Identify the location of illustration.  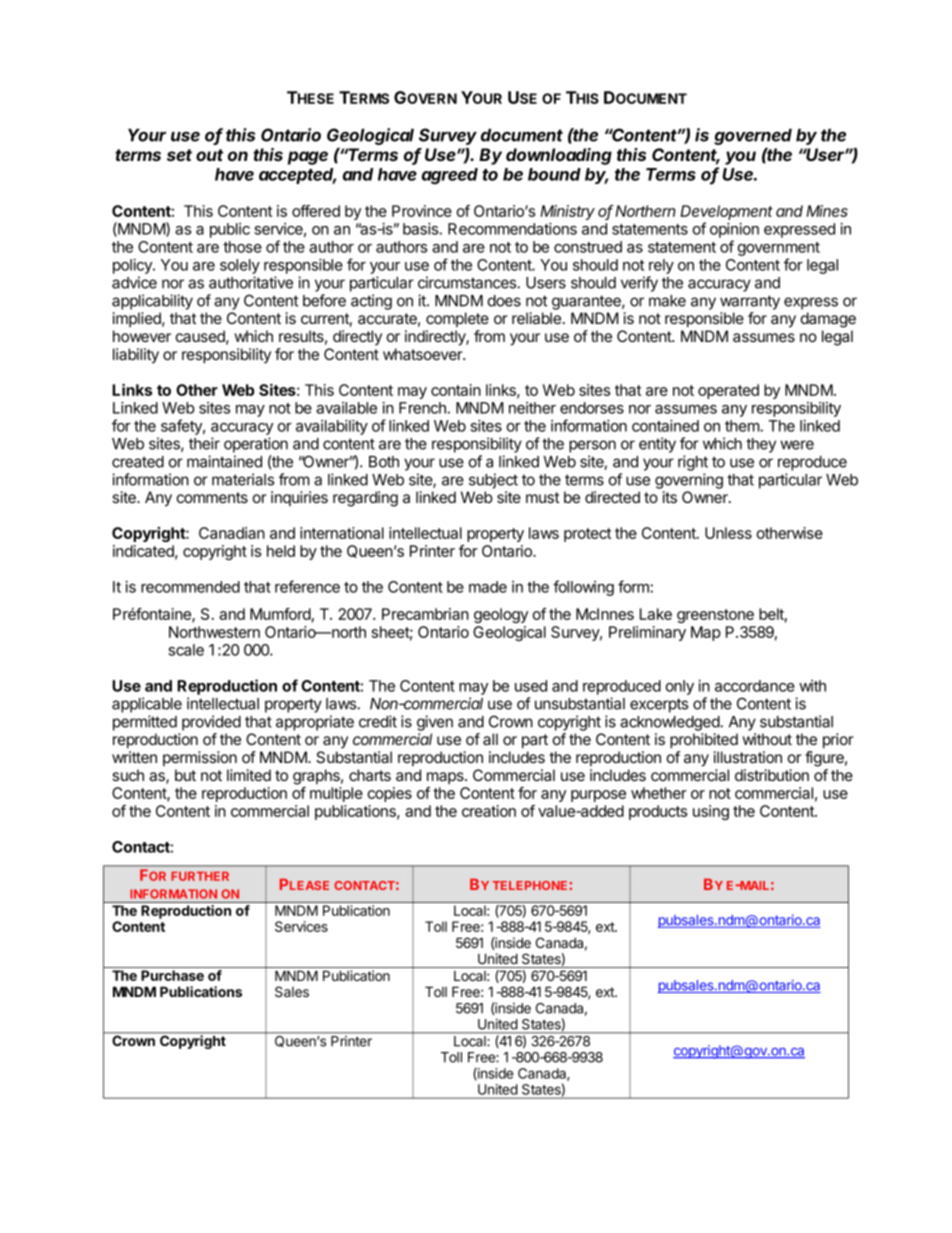
(748, 757).
